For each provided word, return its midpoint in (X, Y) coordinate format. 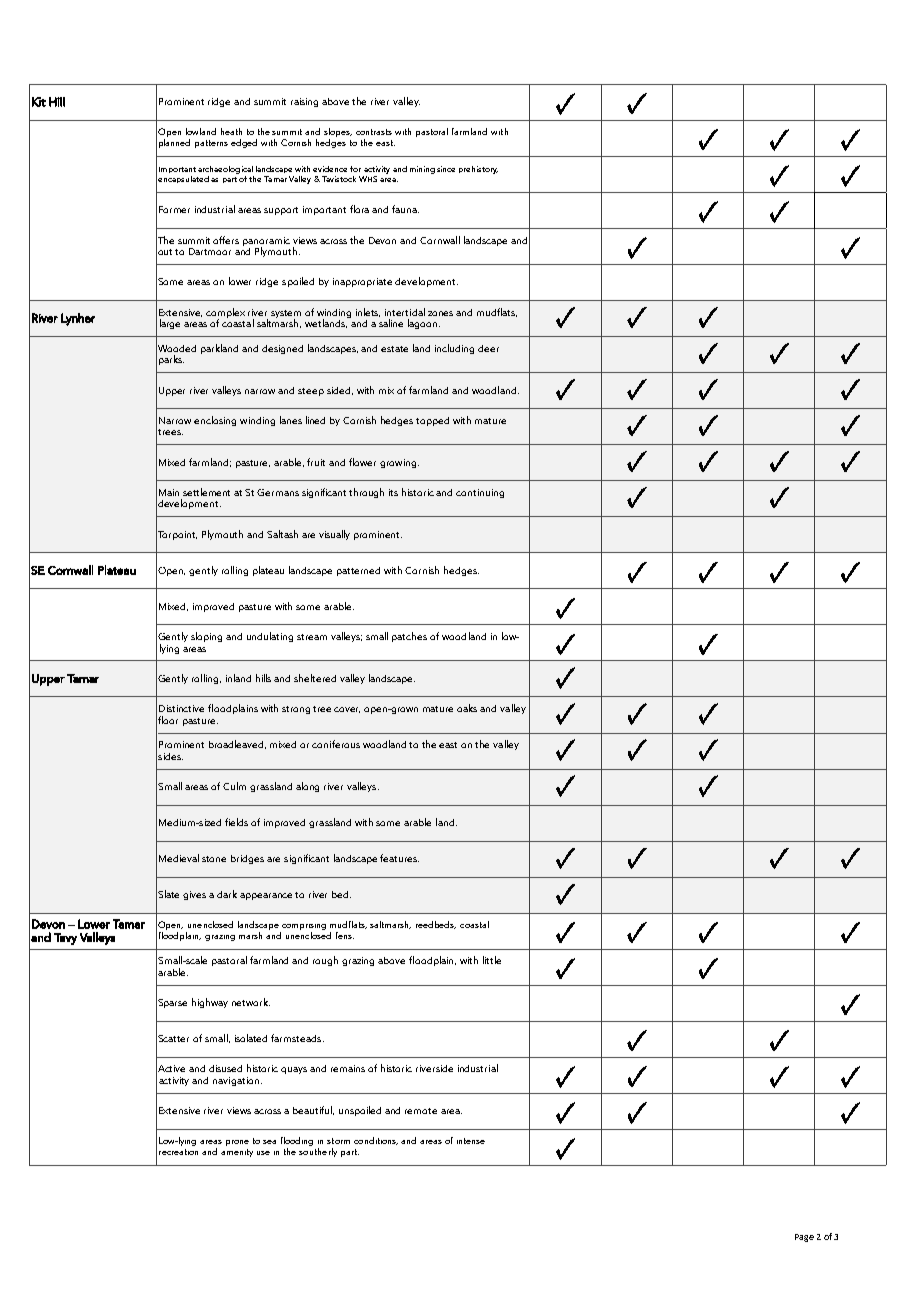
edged (244, 143)
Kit (39, 102)
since (446, 169)
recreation (178, 1152)
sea (269, 1142)
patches (409, 637)
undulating (270, 637)
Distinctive (181, 708)
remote (421, 1111)
